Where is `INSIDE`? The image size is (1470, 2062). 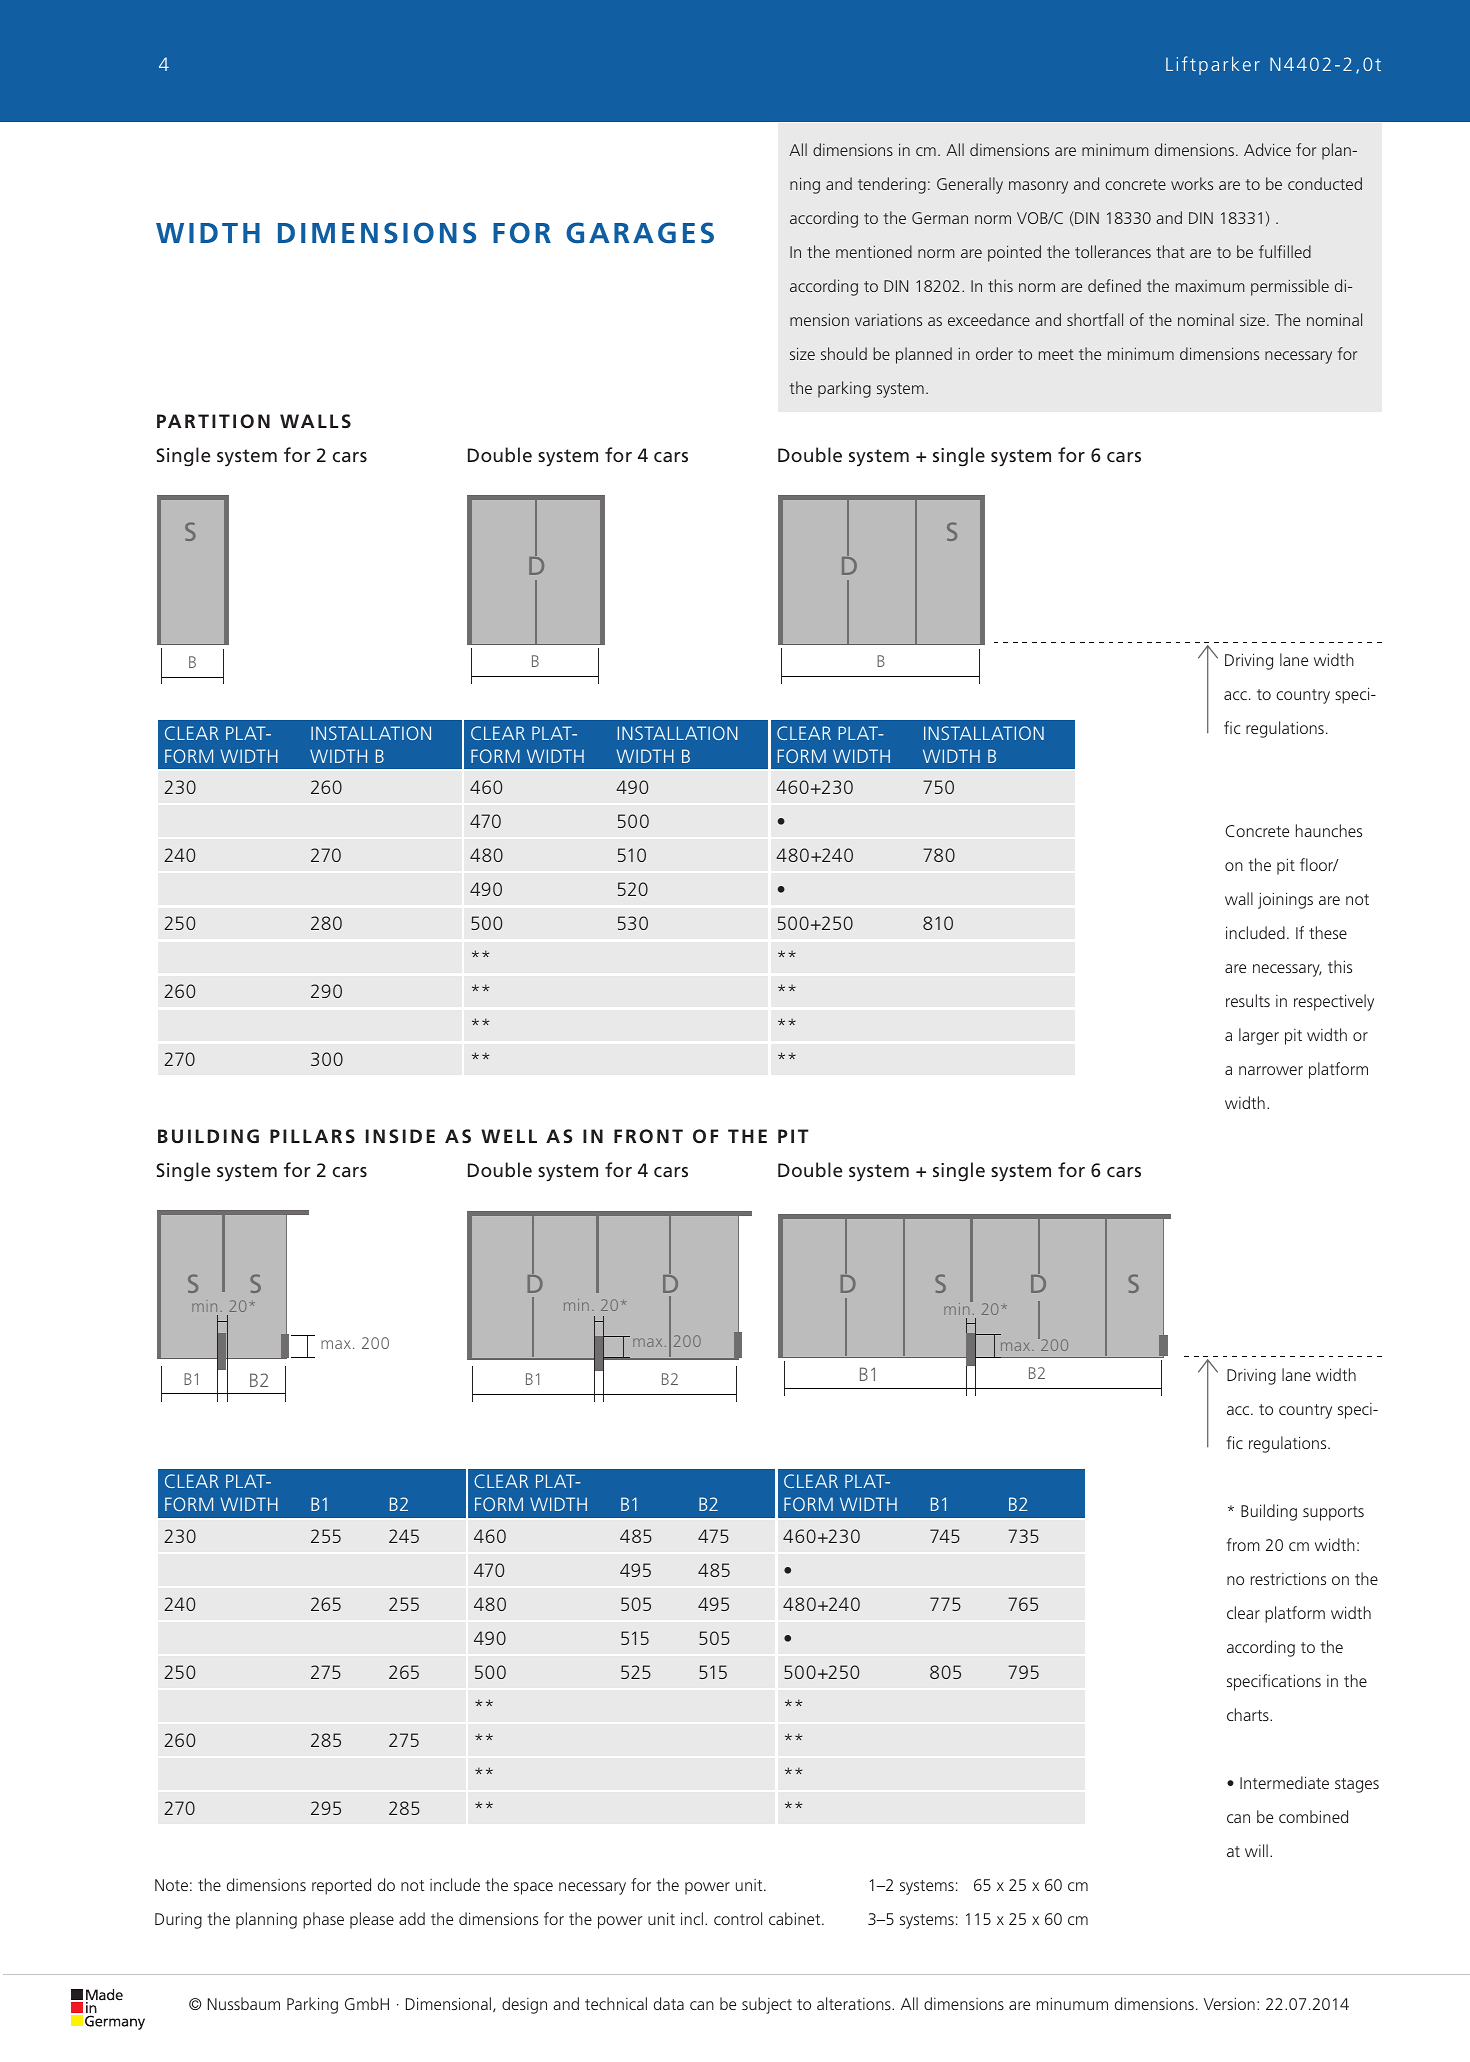 INSIDE is located at coordinates (400, 1136).
